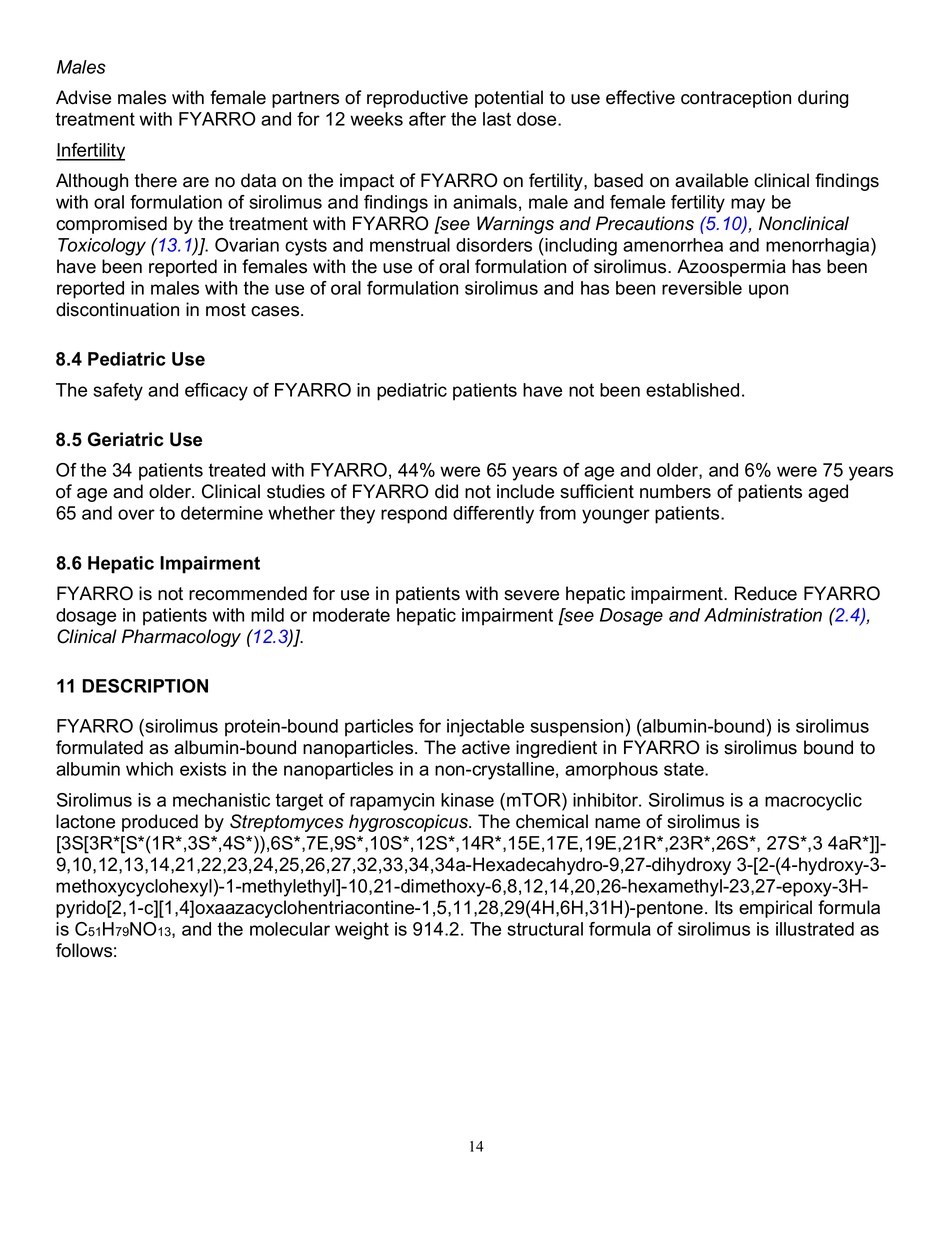 The image size is (952, 1233). I want to click on established, so click(692, 390).
